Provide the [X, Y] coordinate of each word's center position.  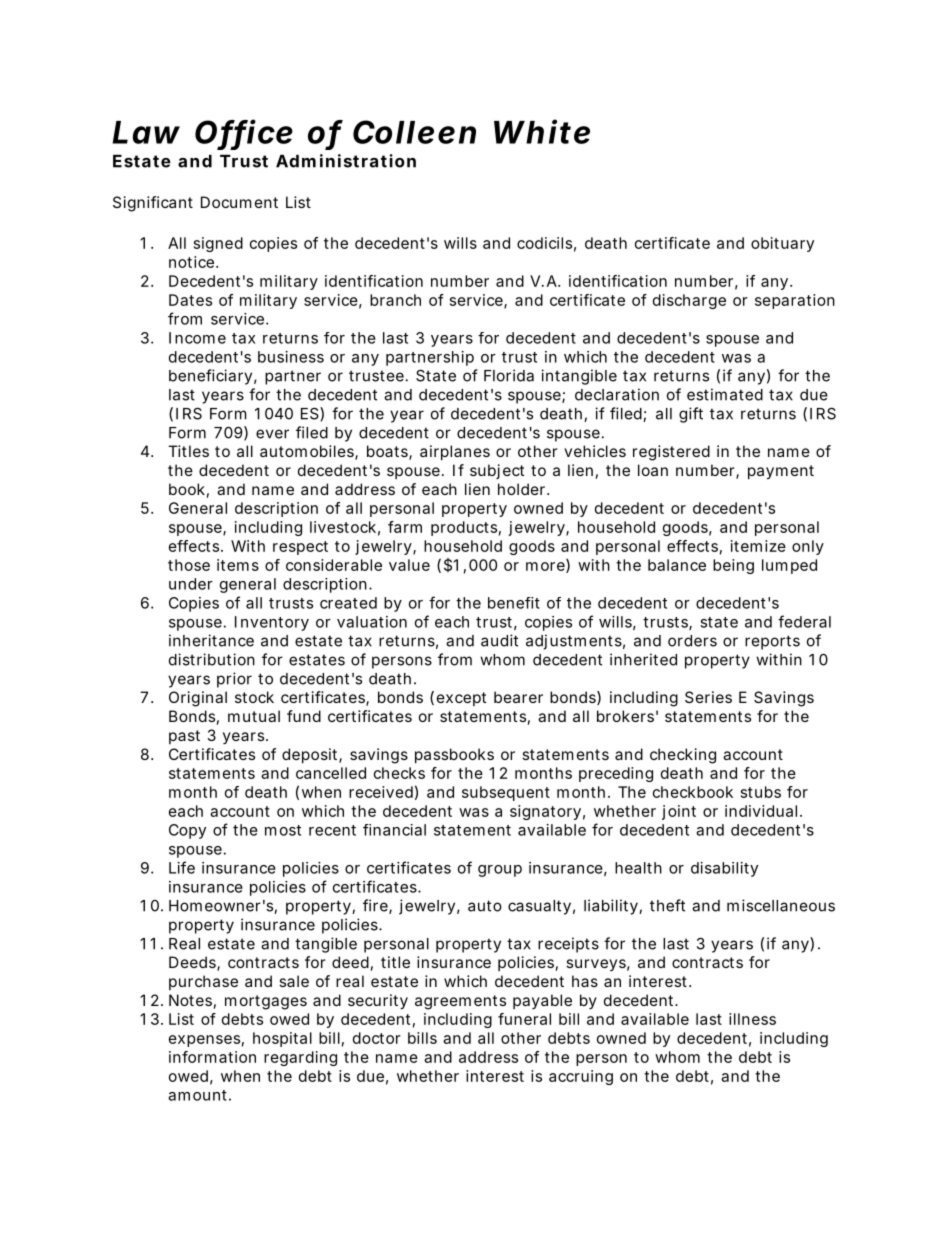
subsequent [506, 793]
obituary [782, 244]
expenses [204, 1041]
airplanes [455, 452]
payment [781, 472]
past [184, 737]
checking [683, 756]
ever [272, 434]
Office [244, 132]
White [542, 131]
